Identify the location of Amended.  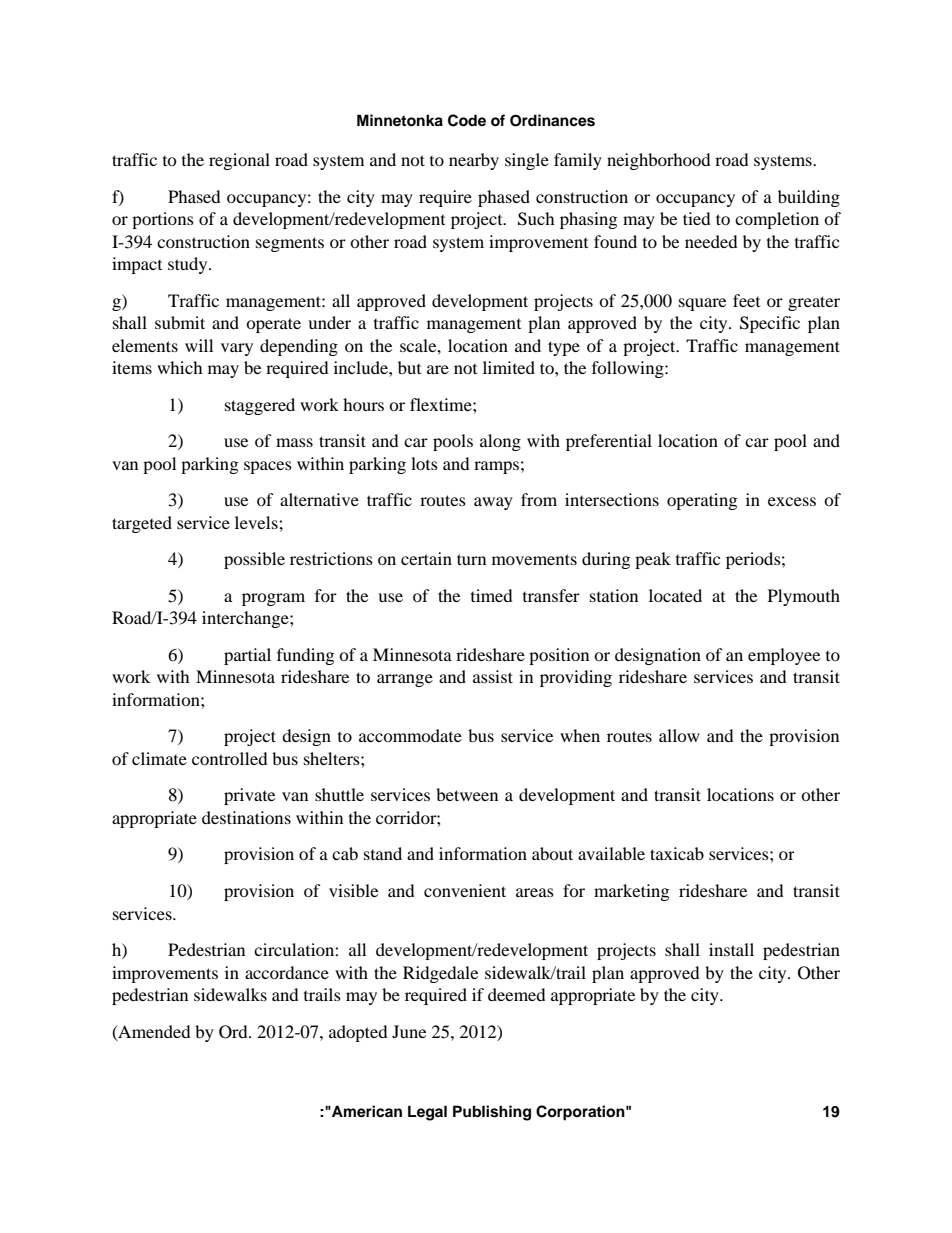
(153, 1032).
